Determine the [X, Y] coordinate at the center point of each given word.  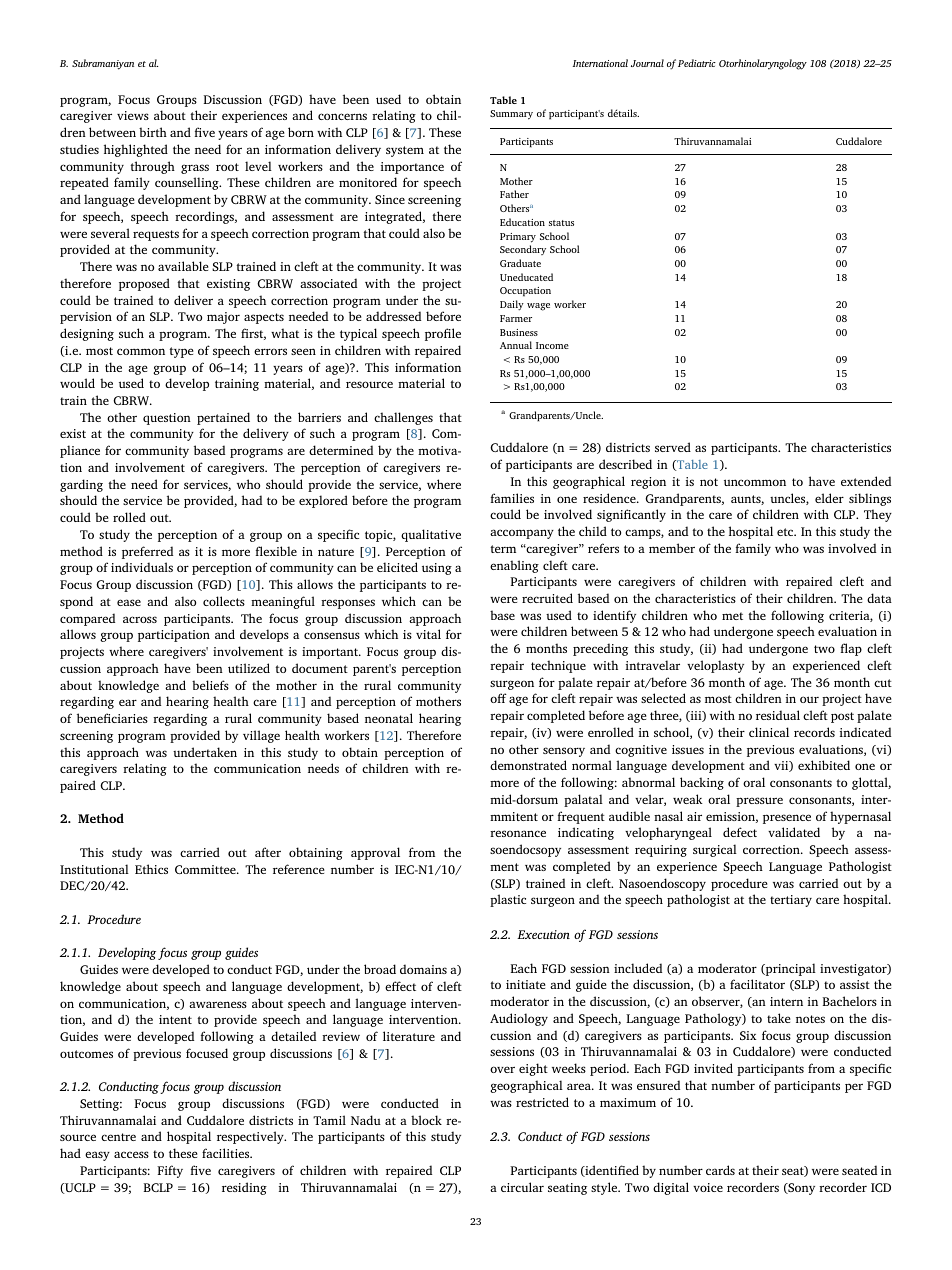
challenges [403, 418]
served [673, 447]
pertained [223, 418]
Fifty [170, 1171]
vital [428, 634]
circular [522, 1187]
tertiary [791, 901]
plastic [508, 900]
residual [778, 715]
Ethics [151, 869]
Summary [511, 115]
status [561, 223]
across [140, 619]
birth [153, 132]
